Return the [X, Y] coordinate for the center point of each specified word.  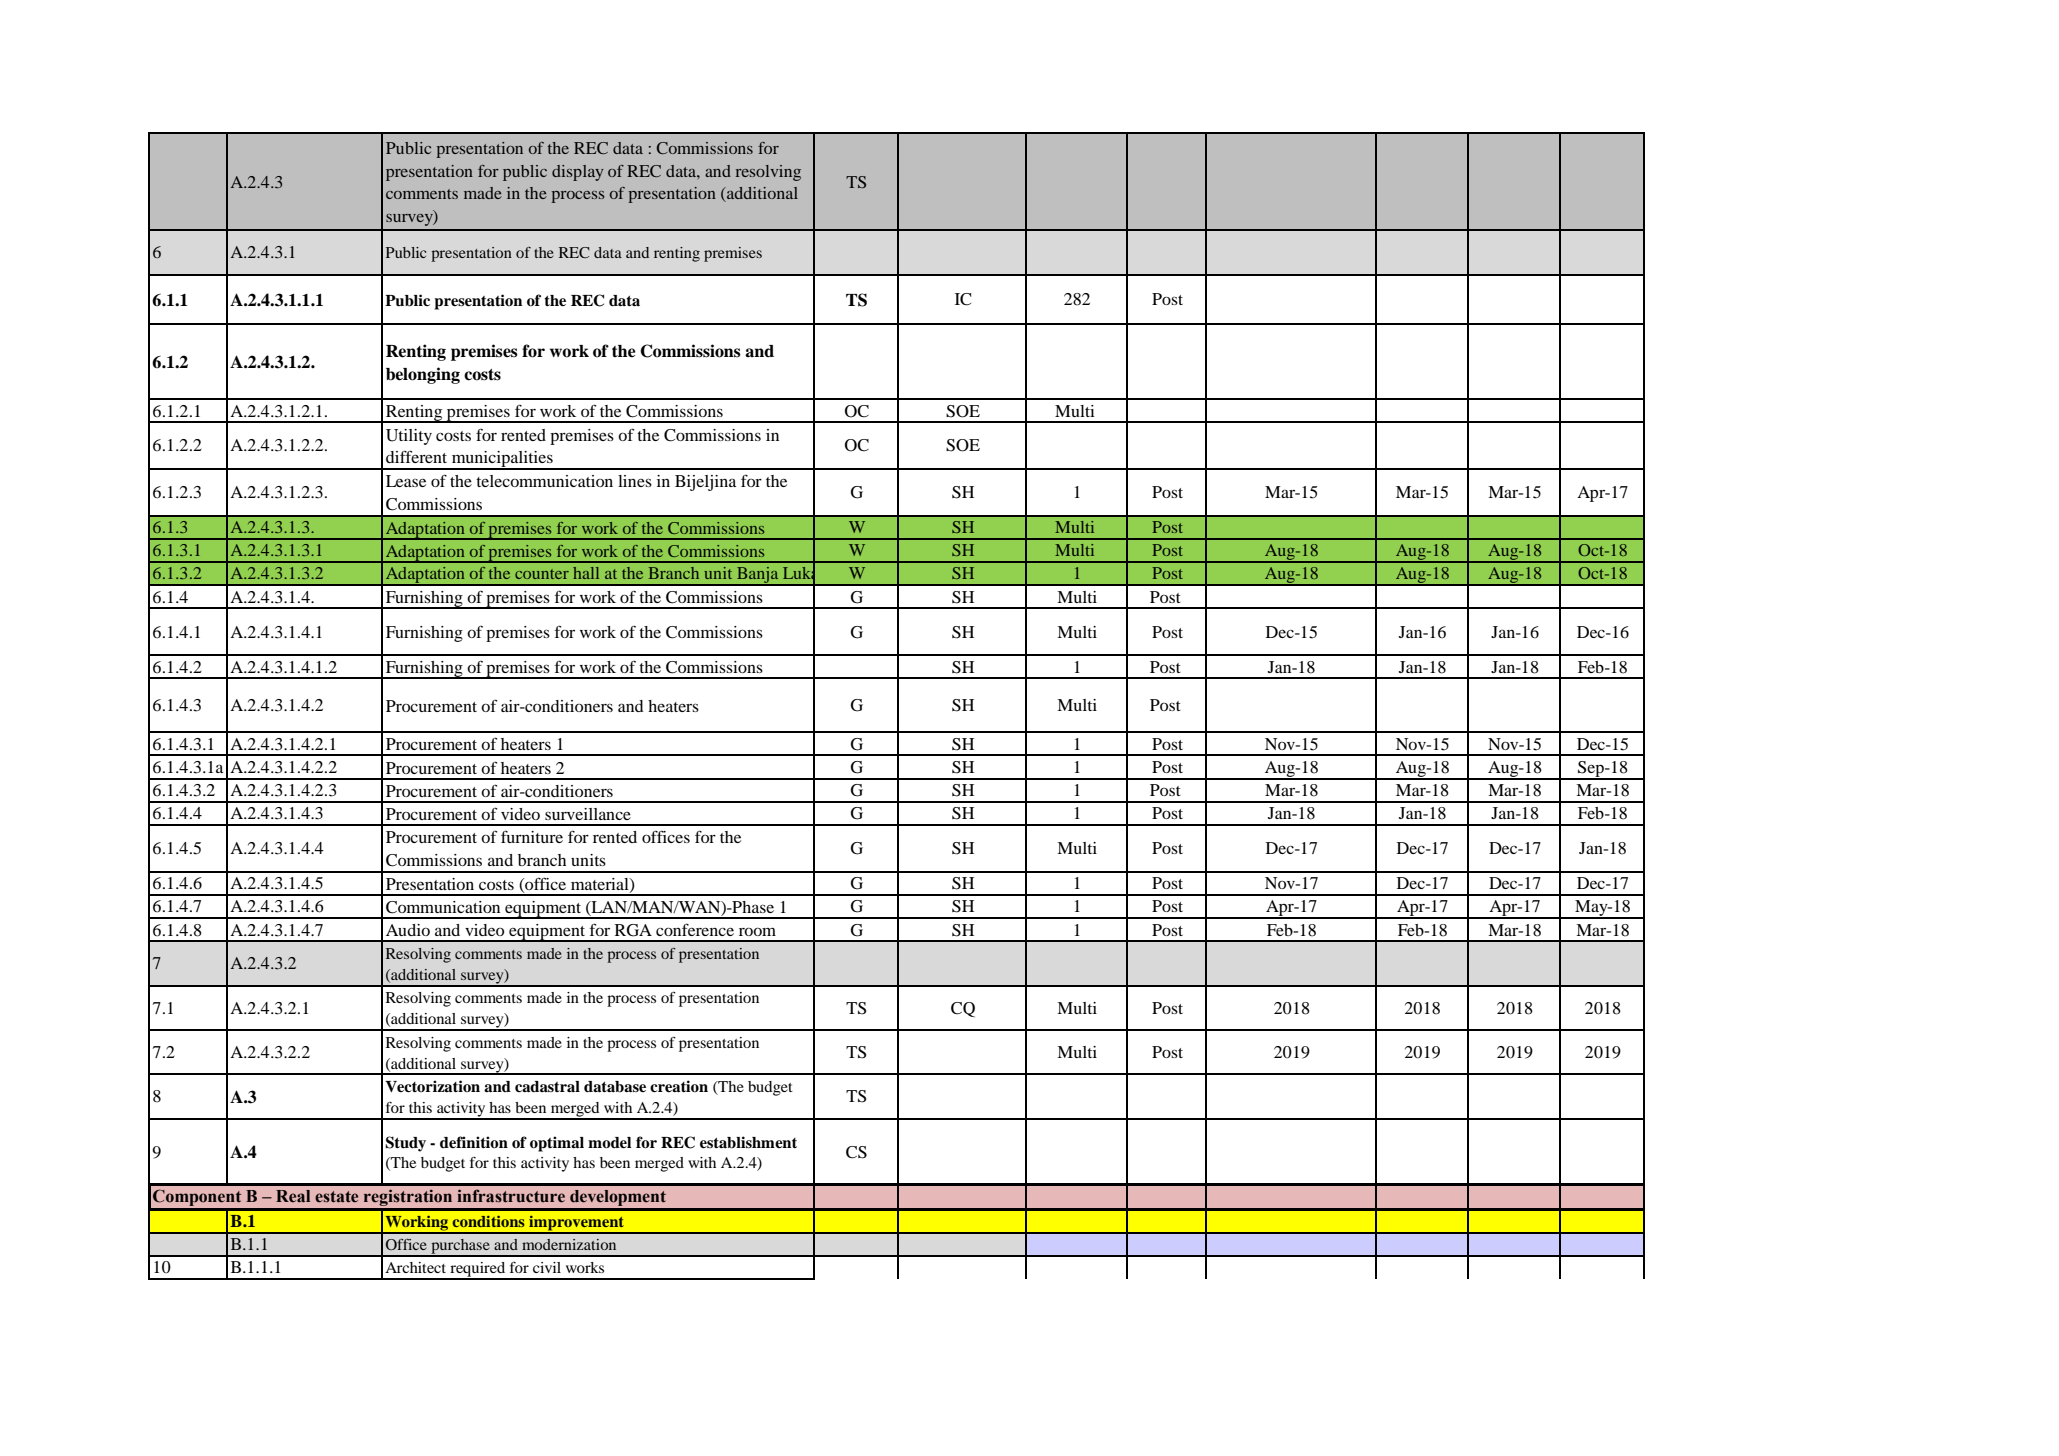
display [578, 173]
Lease [406, 481]
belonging [423, 375]
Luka [799, 573]
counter [542, 574]
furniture [532, 836]
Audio [408, 930]
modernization [569, 1244]
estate [336, 1197]
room [757, 931]
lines [635, 481]
